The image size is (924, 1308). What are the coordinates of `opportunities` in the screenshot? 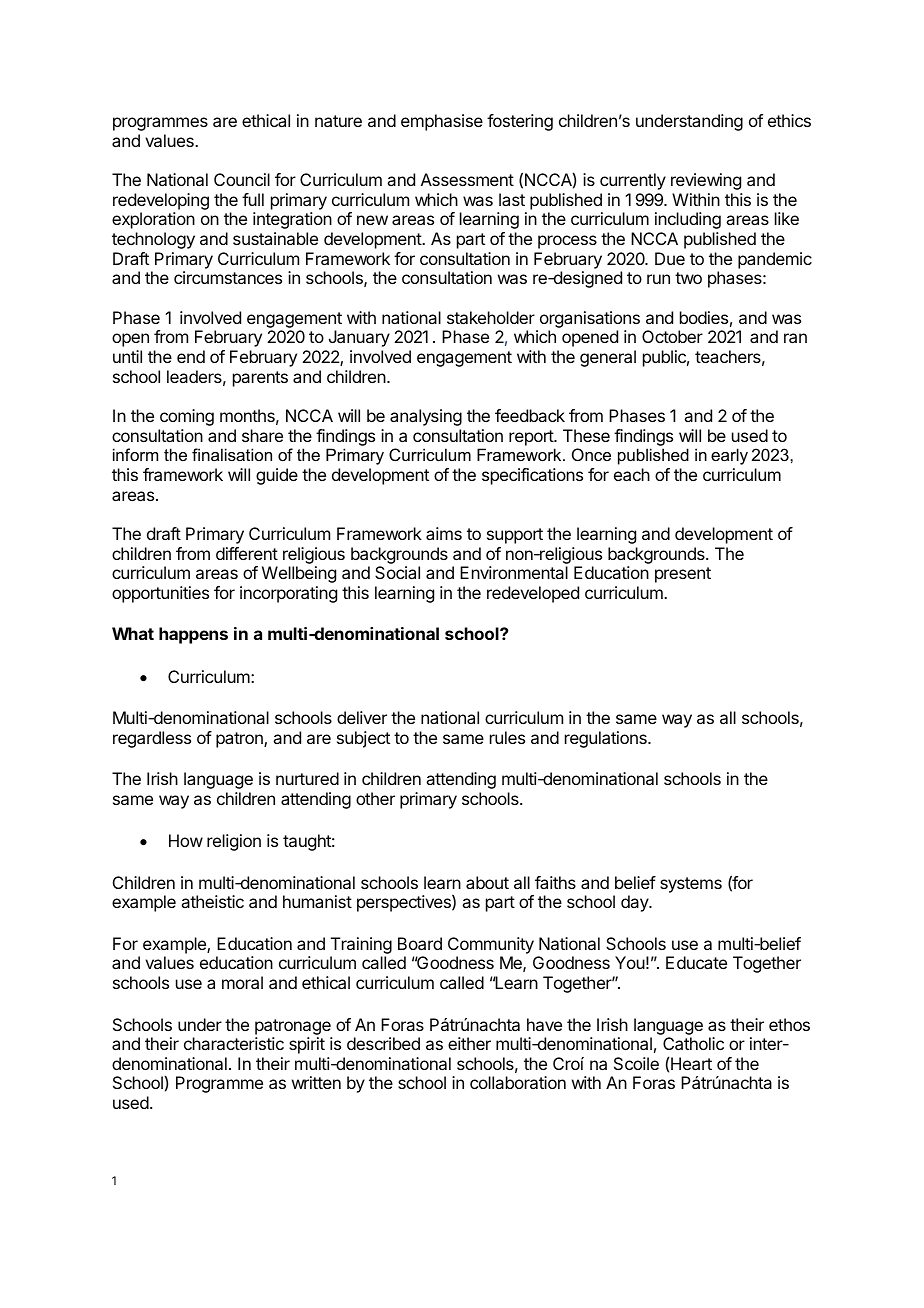 It's located at (160, 594).
